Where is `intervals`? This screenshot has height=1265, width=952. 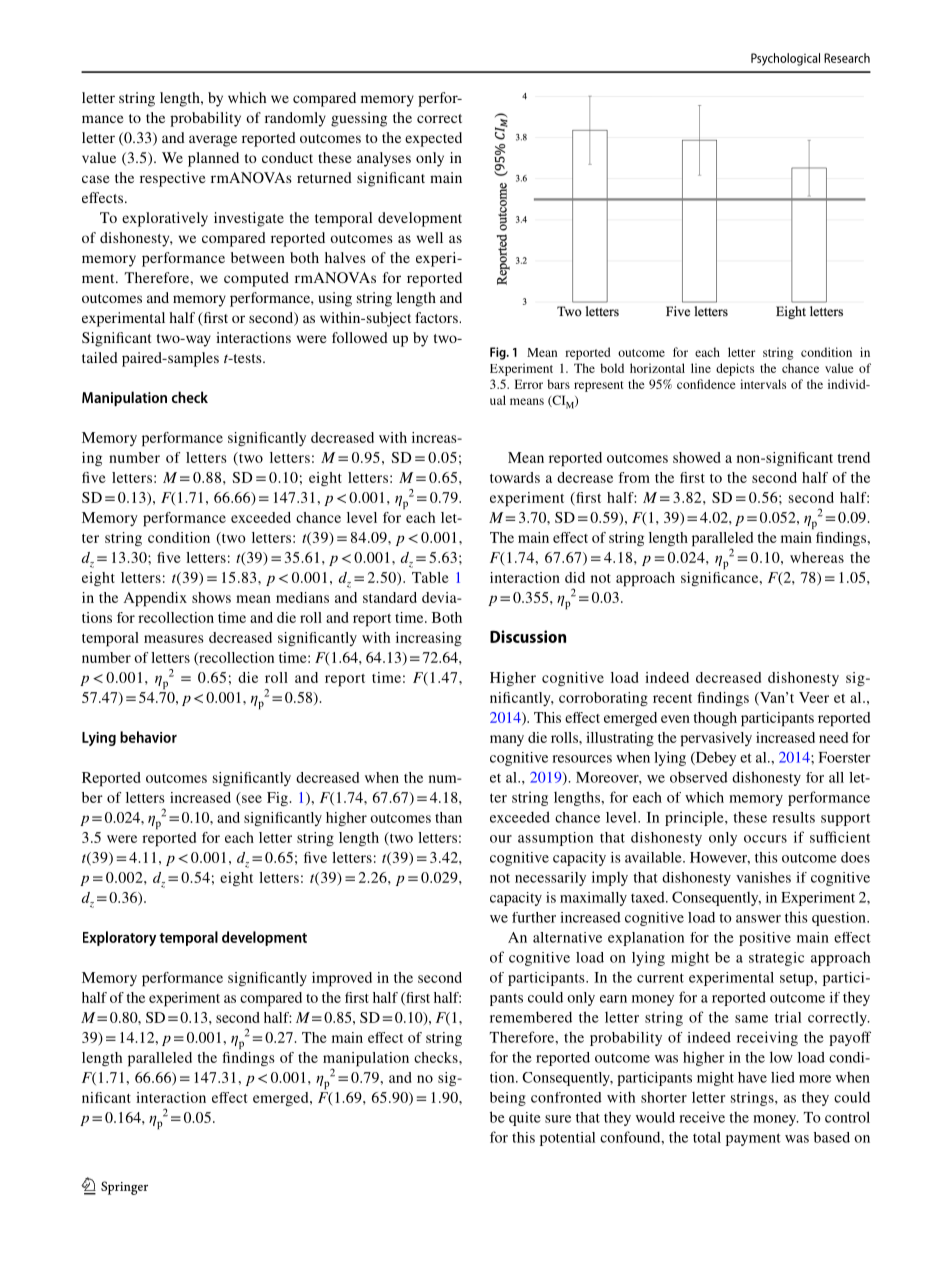
intervals is located at coordinates (763, 384).
